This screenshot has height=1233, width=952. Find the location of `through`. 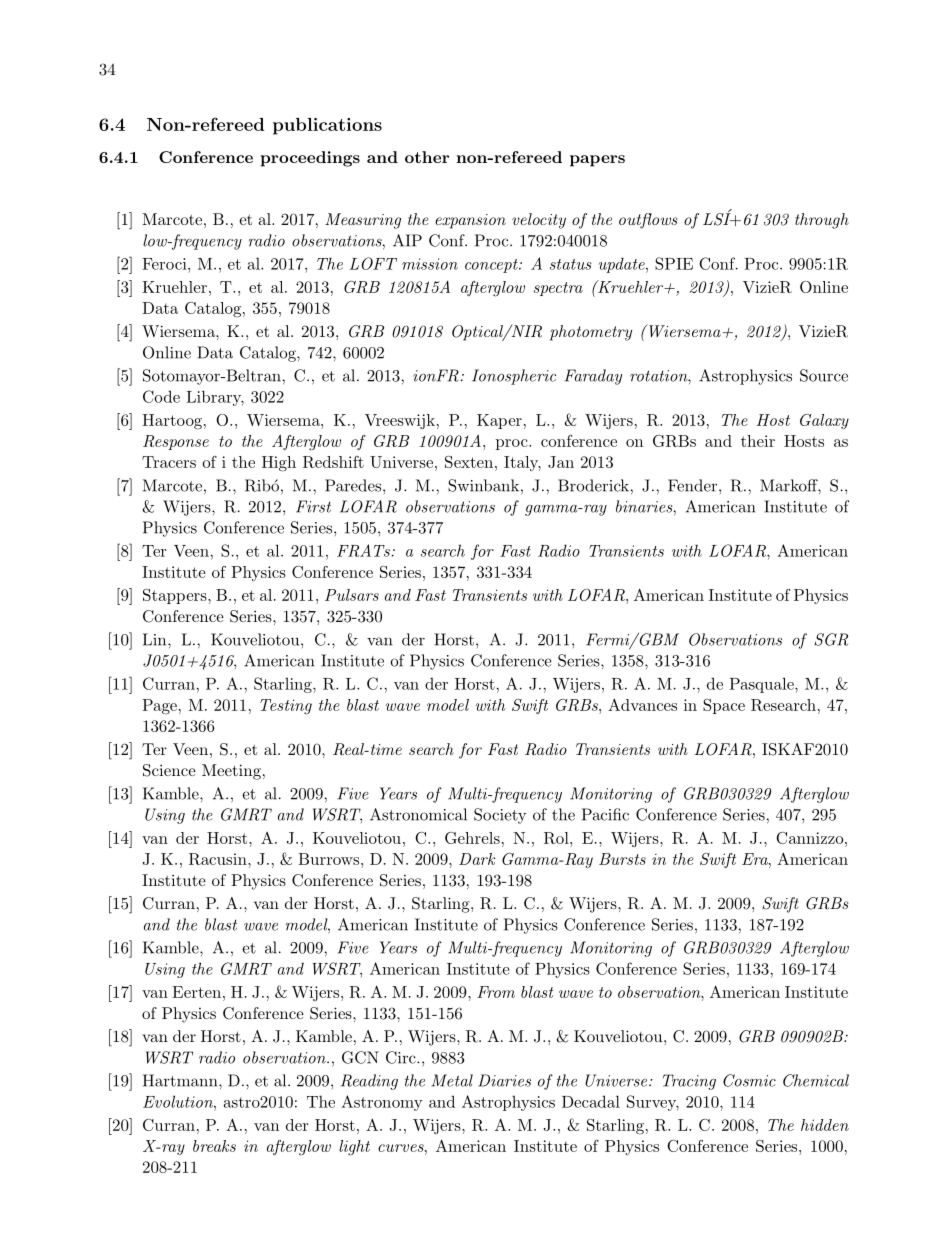

through is located at coordinates (822, 221).
